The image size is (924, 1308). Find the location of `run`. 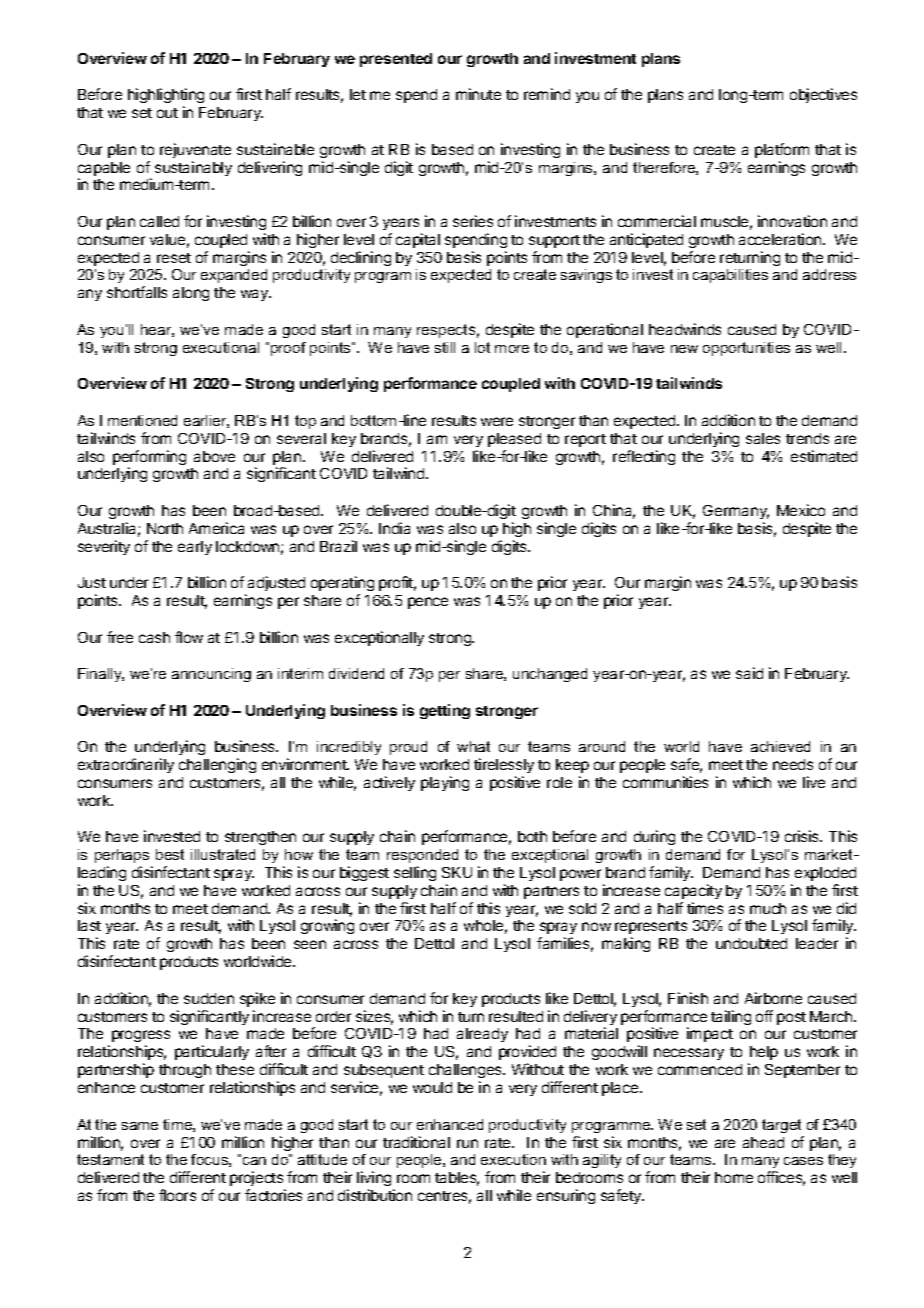

run is located at coordinates (467, 1143).
